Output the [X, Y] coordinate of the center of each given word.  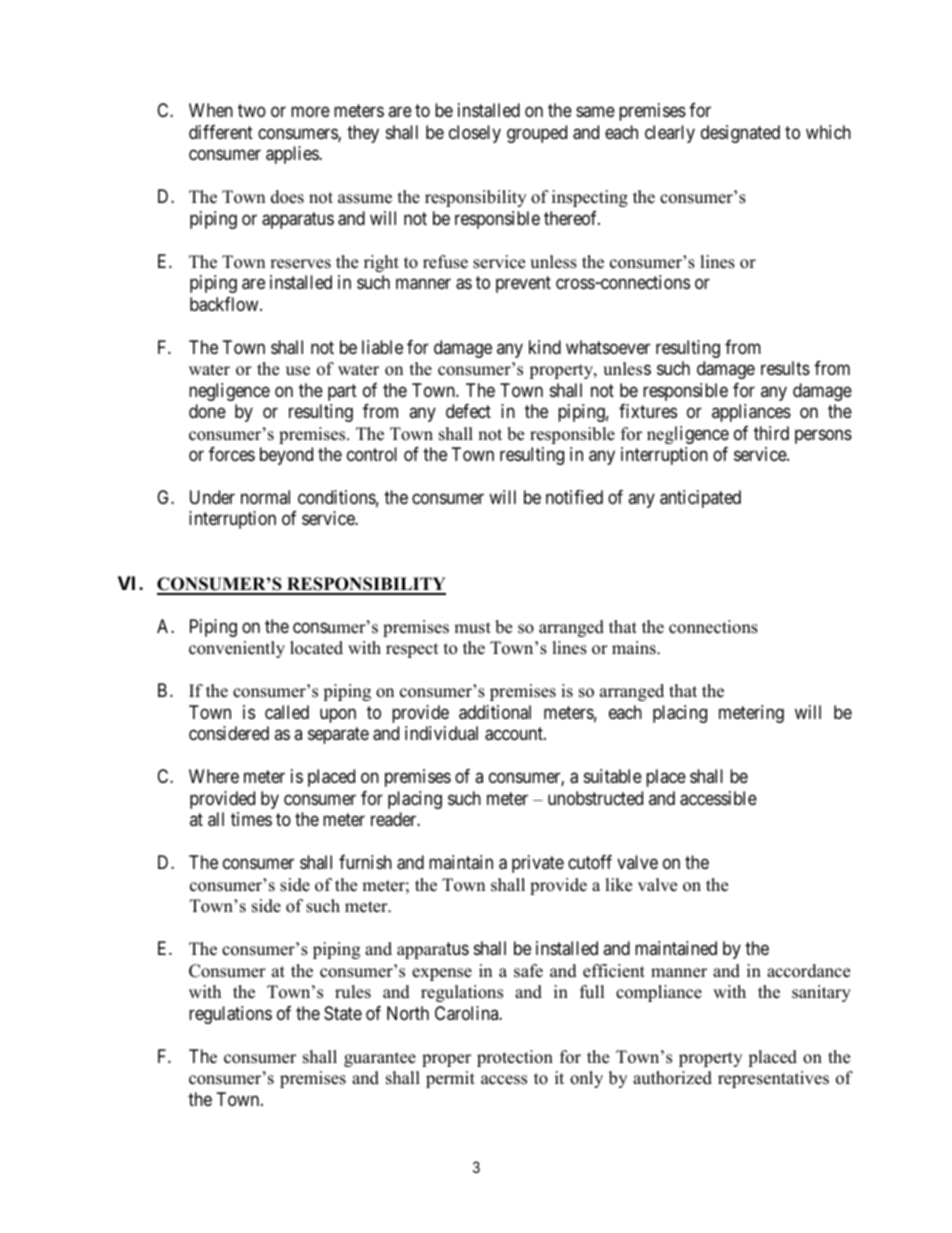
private [538, 864]
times [251, 819]
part [342, 392]
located [316, 648]
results [785, 368]
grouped [537, 134]
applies [293, 155]
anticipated [700, 499]
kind [545, 347]
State [343, 1013]
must [472, 628]
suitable [613, 776]
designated [740, 134]
